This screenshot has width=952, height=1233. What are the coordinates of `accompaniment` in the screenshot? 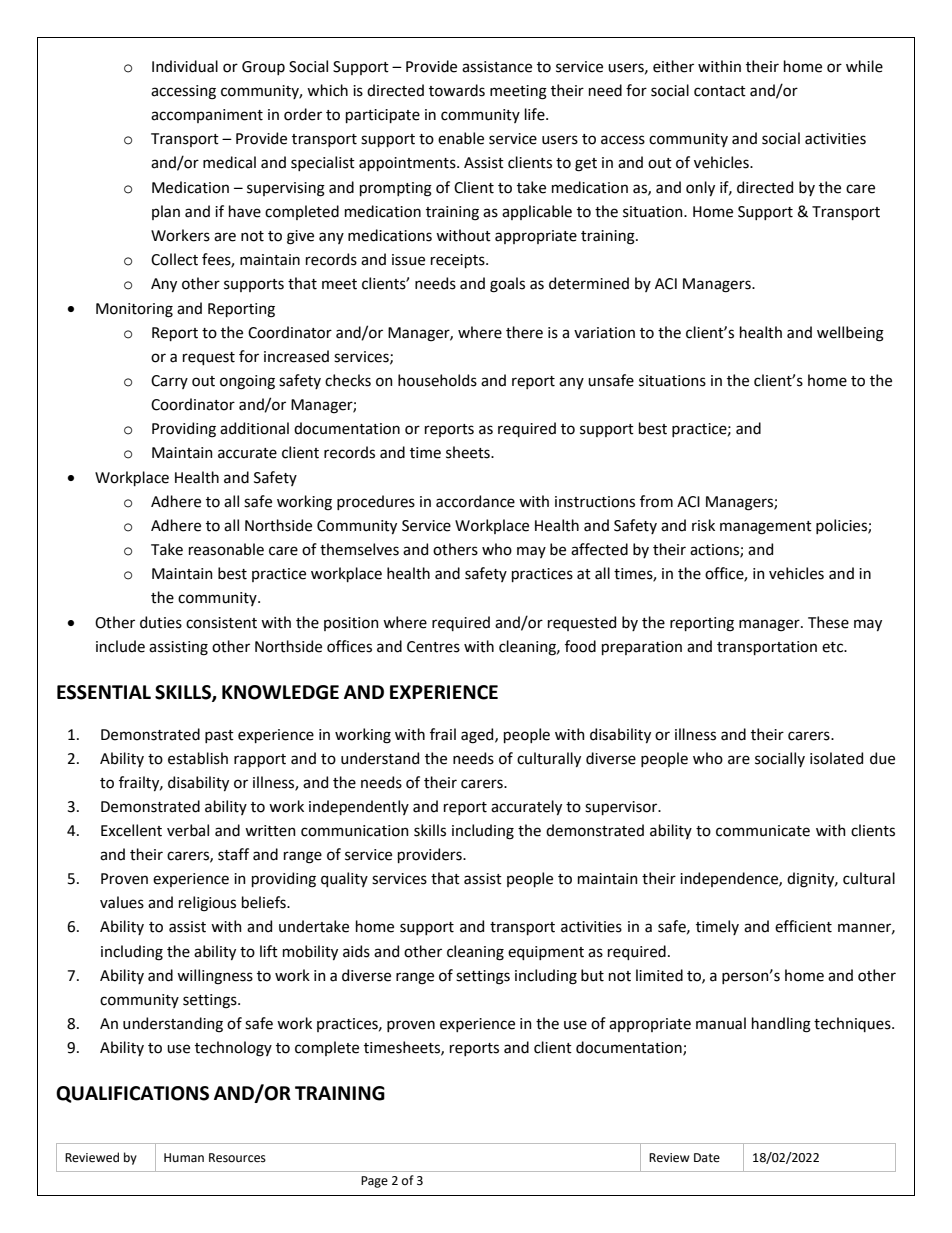 It's located at (207, 116).
